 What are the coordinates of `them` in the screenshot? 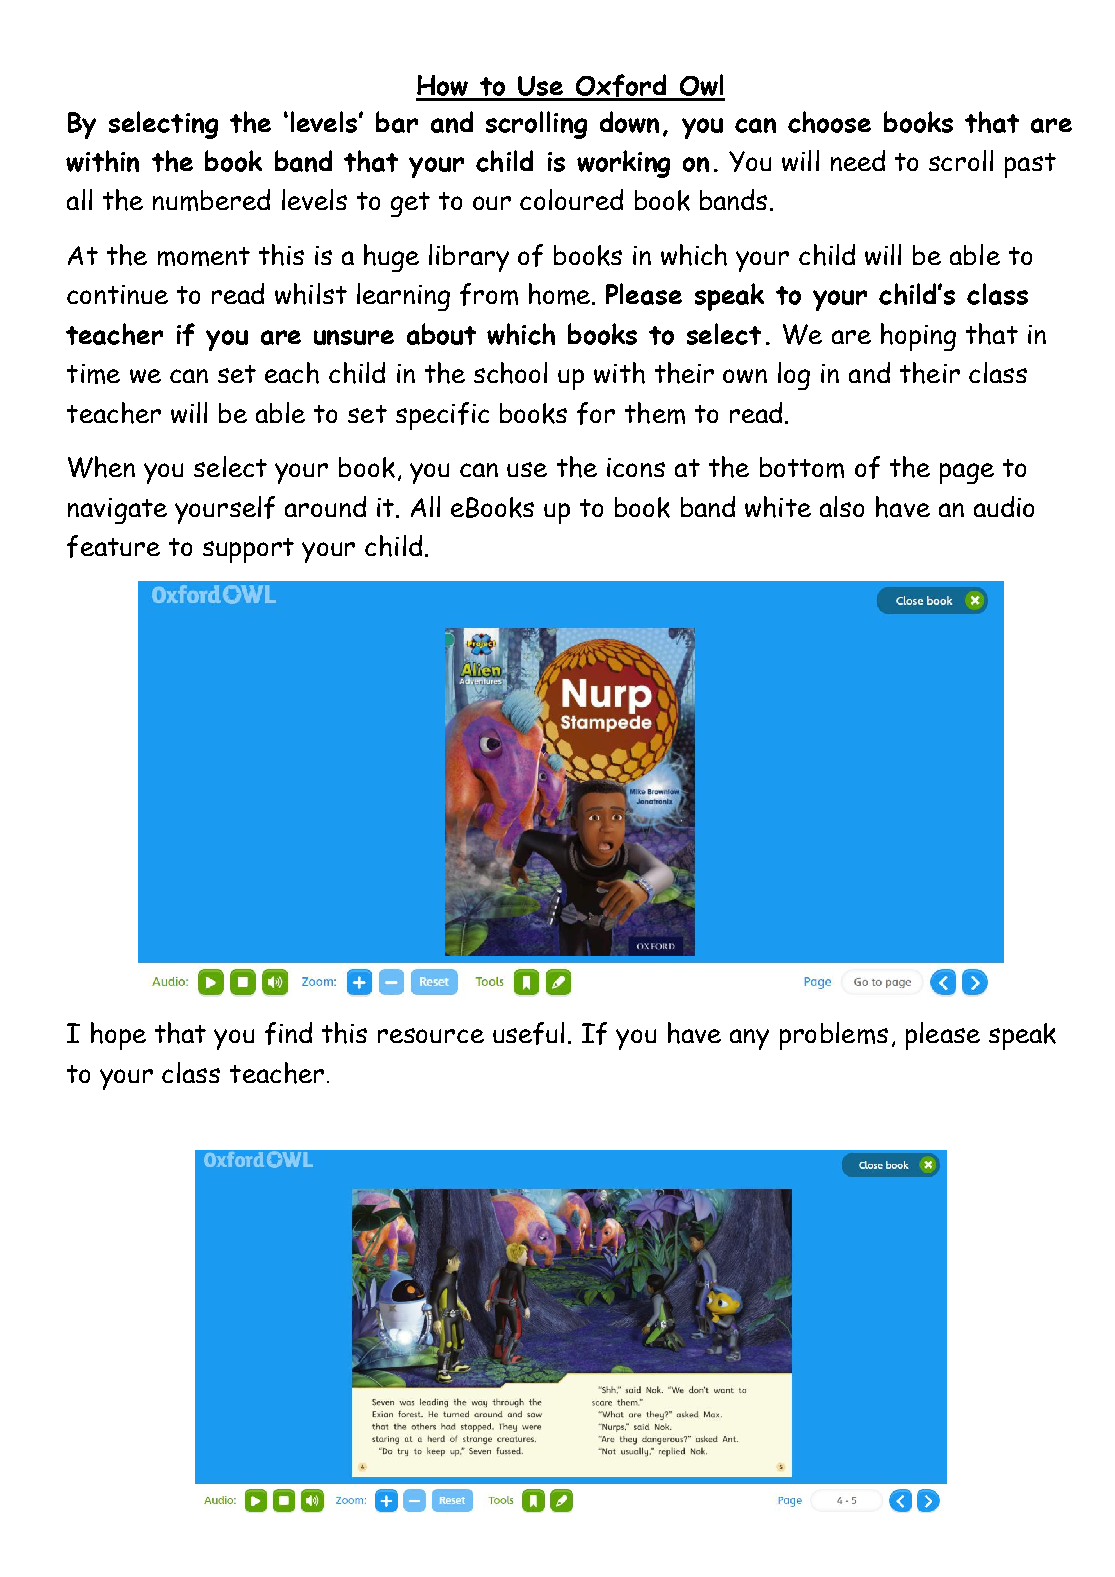 It's located at (655, 413).
